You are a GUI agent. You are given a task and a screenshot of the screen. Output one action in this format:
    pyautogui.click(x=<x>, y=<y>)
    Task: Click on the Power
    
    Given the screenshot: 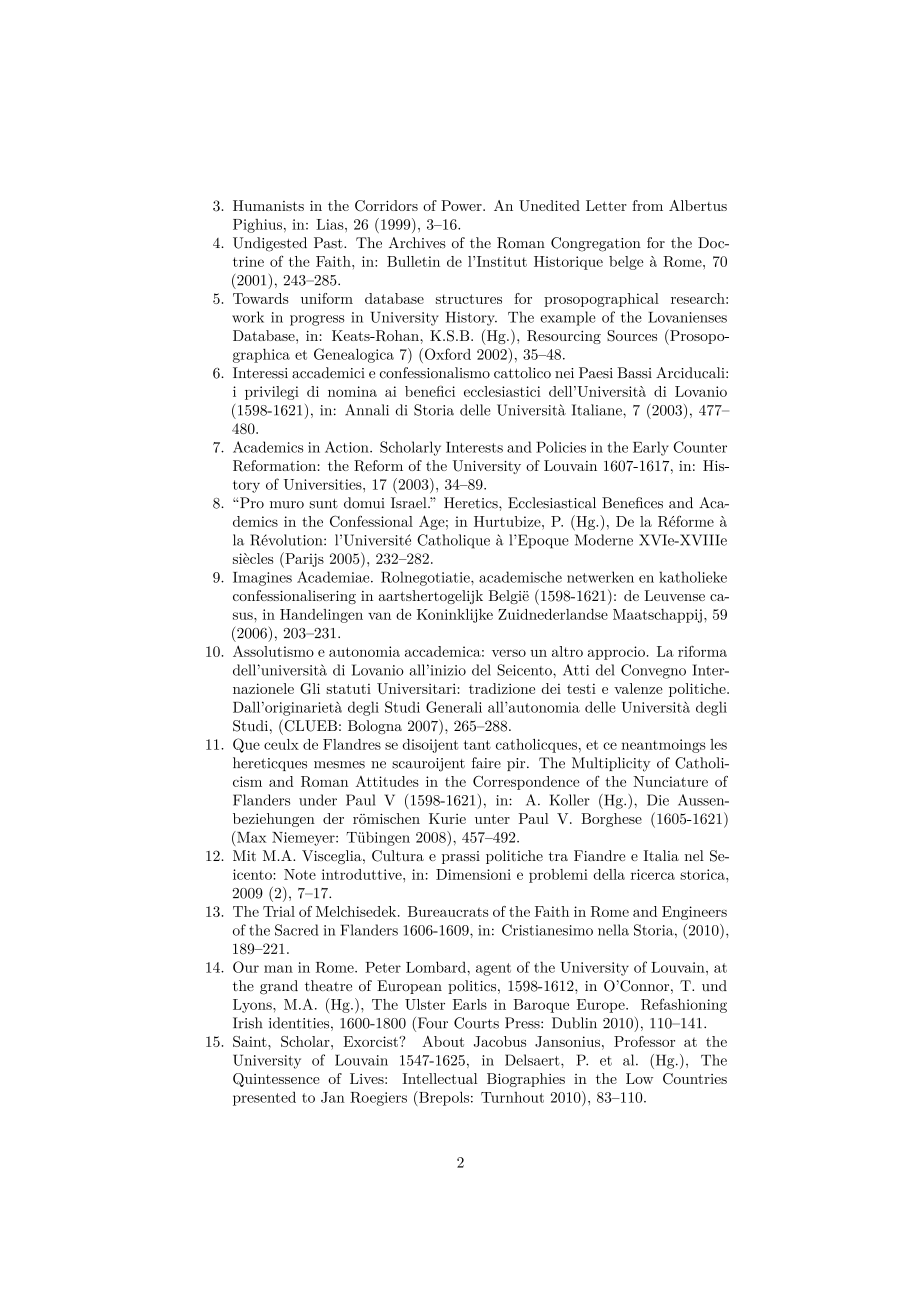 What is the action you would take?
    pyautogui.click(x=462, y=205)
